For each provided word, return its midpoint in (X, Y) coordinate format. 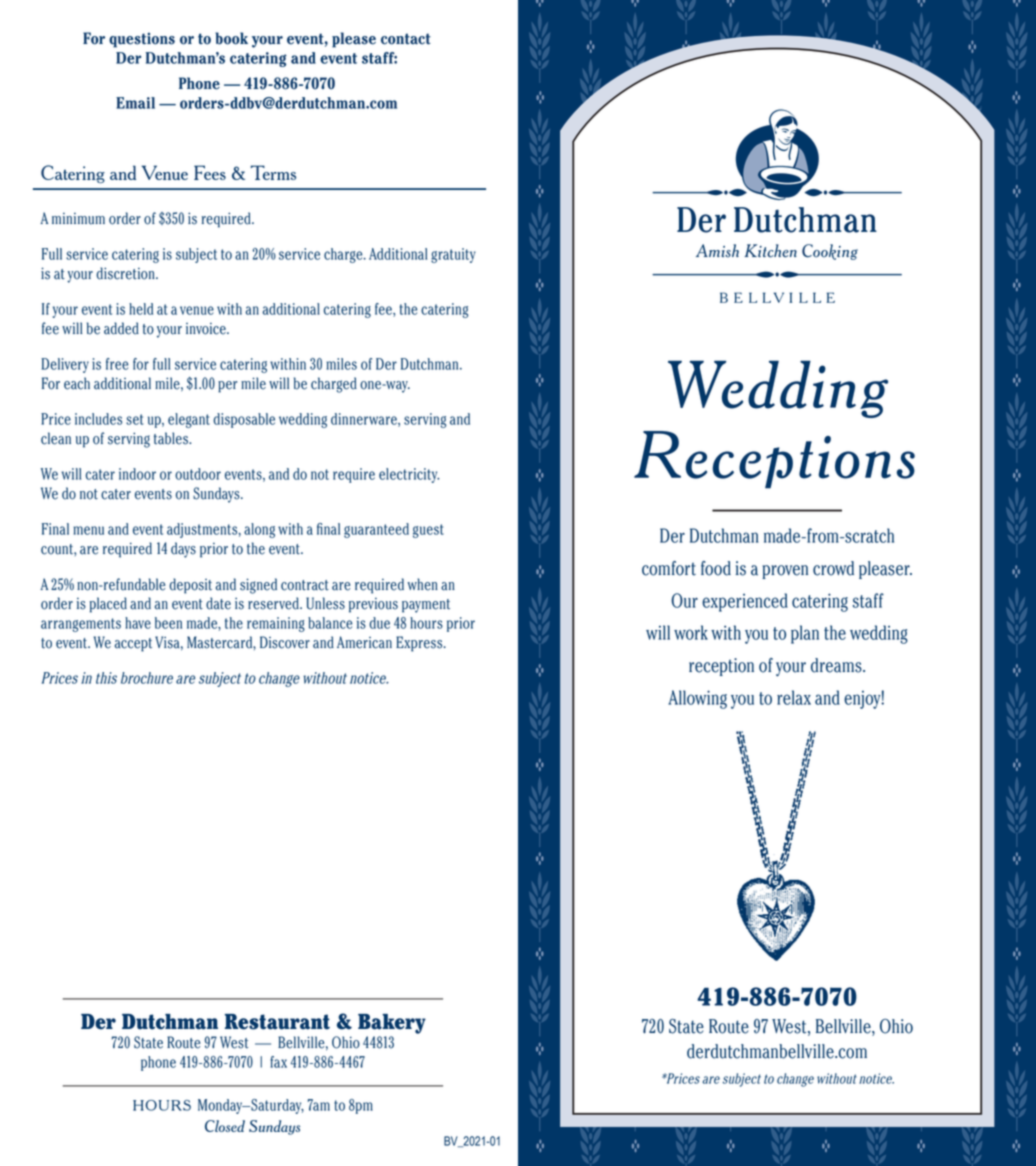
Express (420, 644)
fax (278, 1062)
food (716, 568)
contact (406, 39)
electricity (409, 475)
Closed (225, 1126)
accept (133, 645)
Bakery (392, 1024)
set (135, 419)
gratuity (453, 255)
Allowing (697, 699)
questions (142, 40)
